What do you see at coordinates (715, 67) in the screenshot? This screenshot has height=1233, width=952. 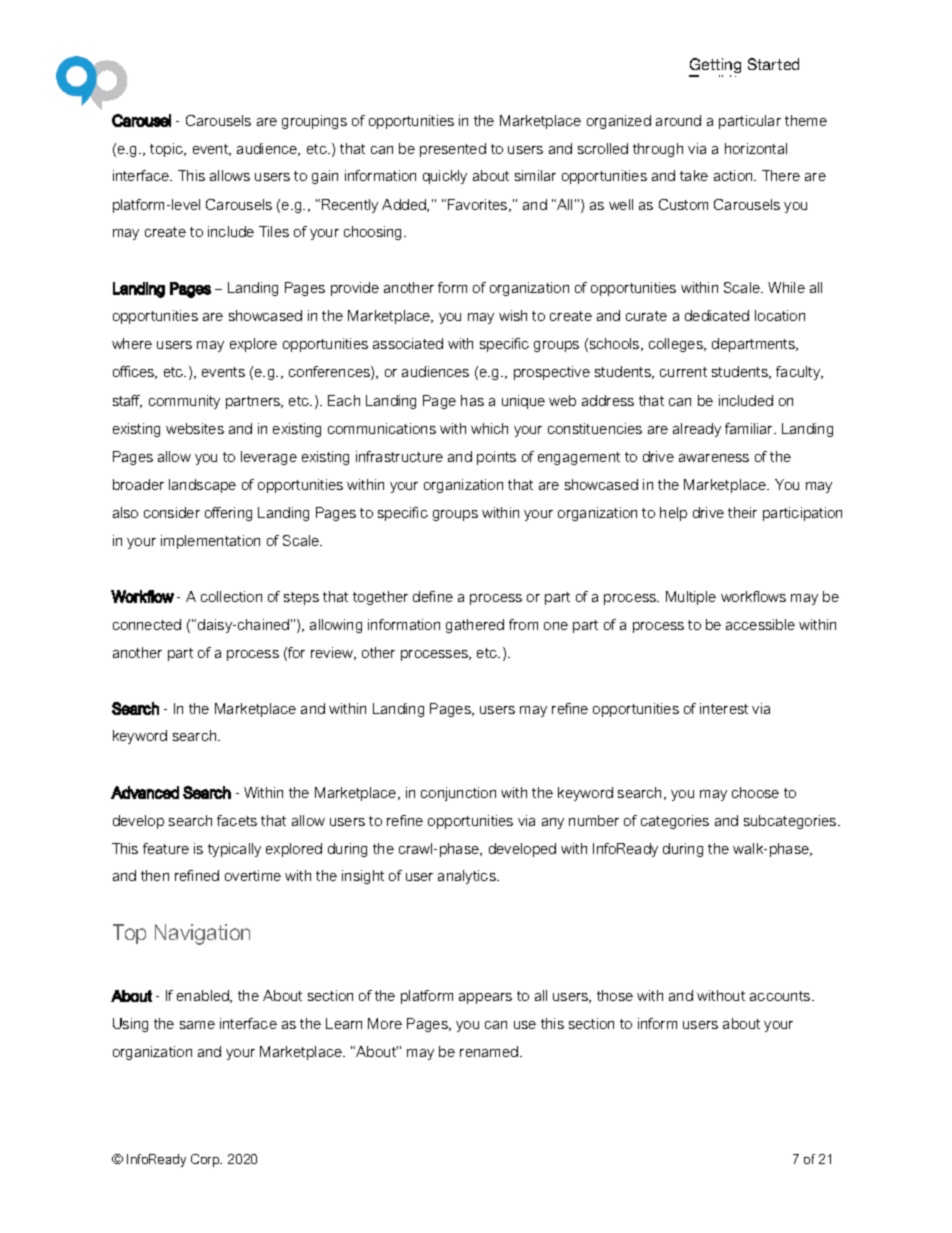 I see `Getting` at bounding box center [715, 67].
